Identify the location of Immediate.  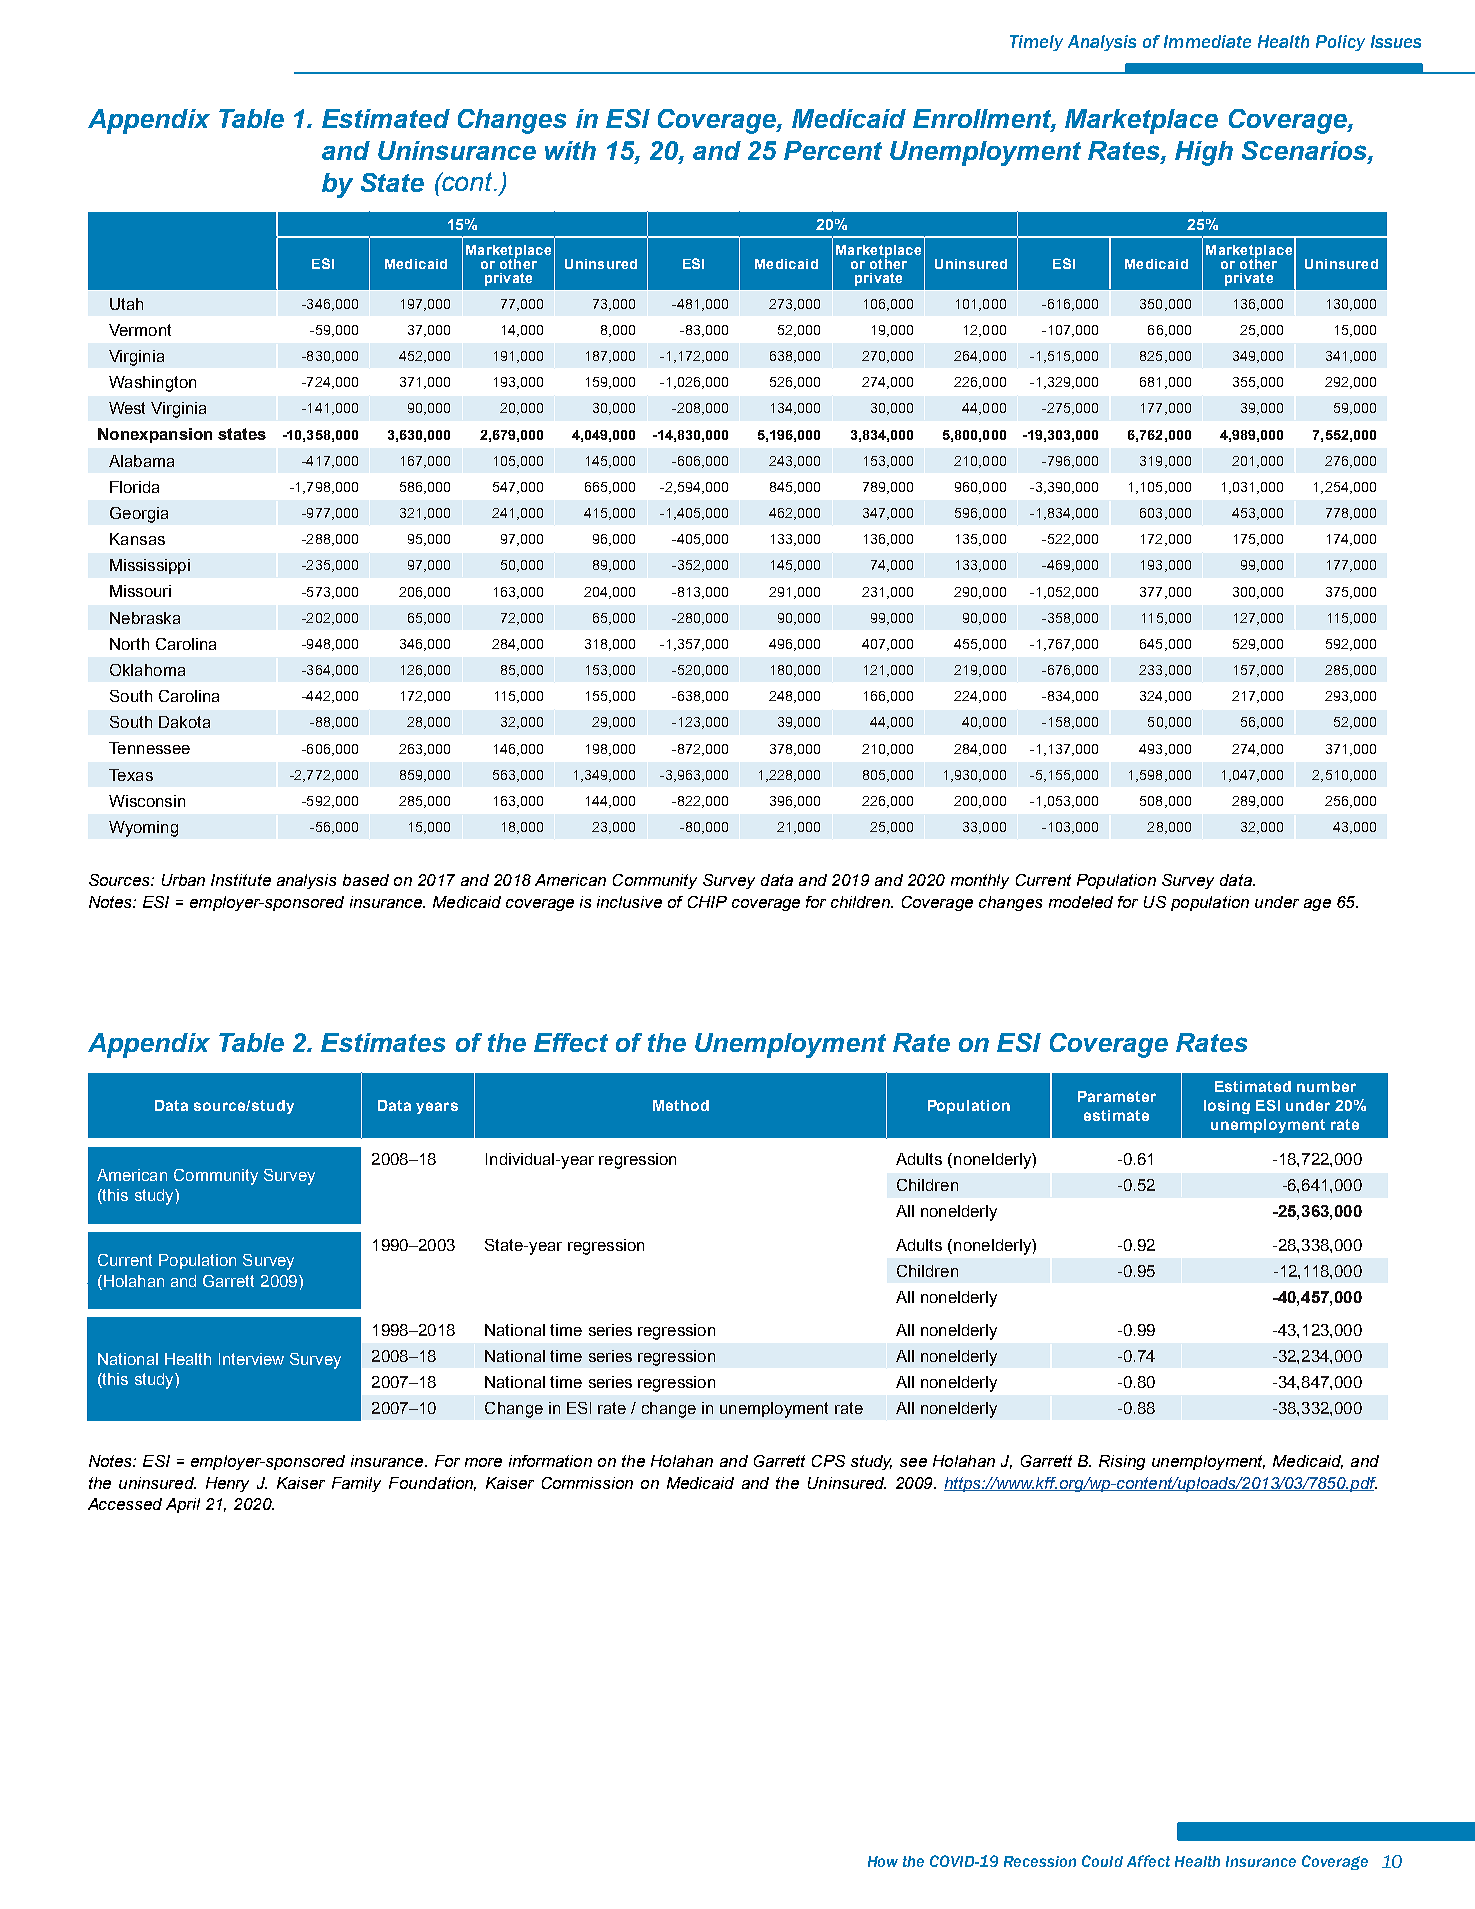
(1207, 41).
